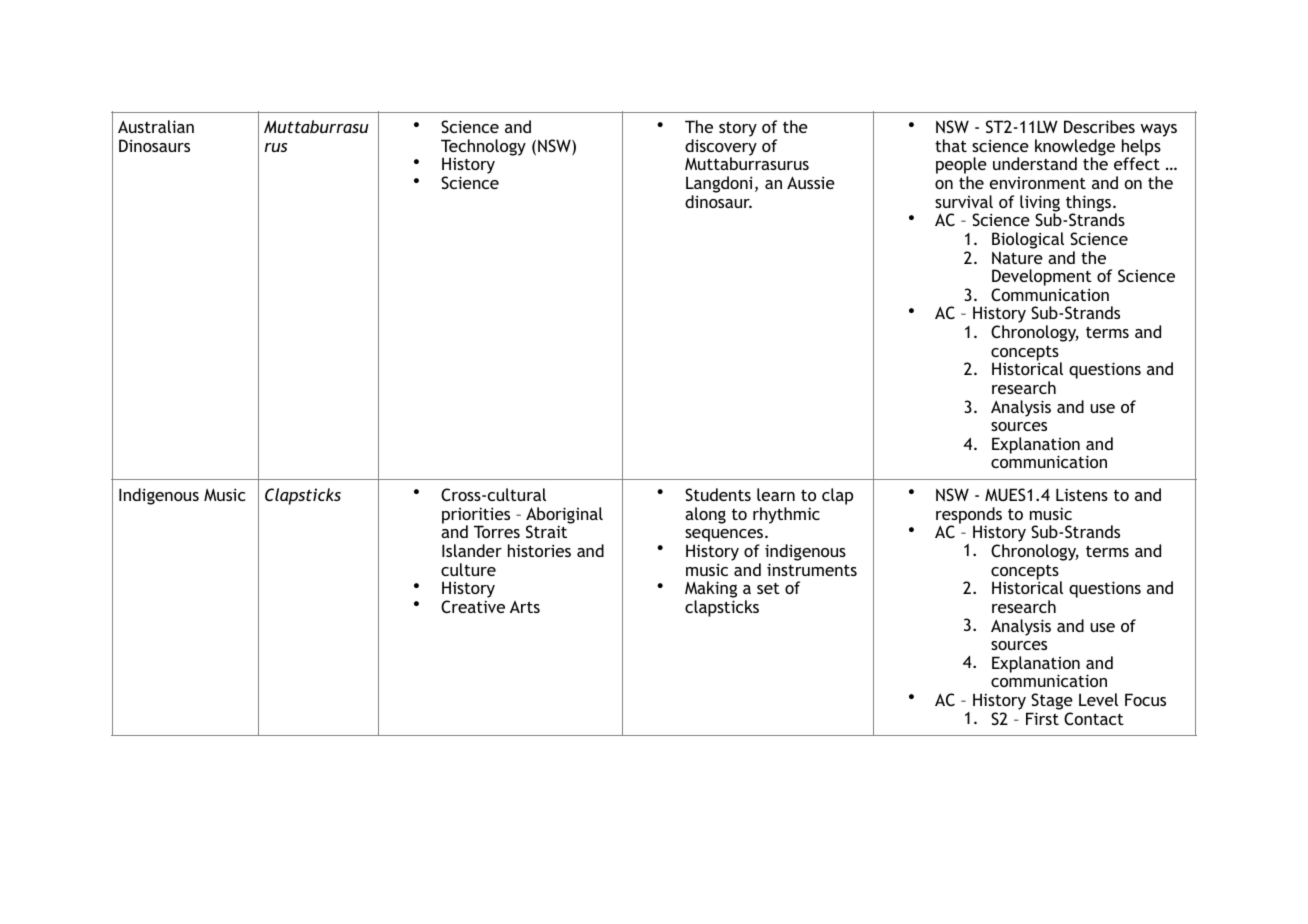 The image size is (1308, 924). Describe the element at coordinates (1075, 148) in the image. I see `knowledge` at that location.
